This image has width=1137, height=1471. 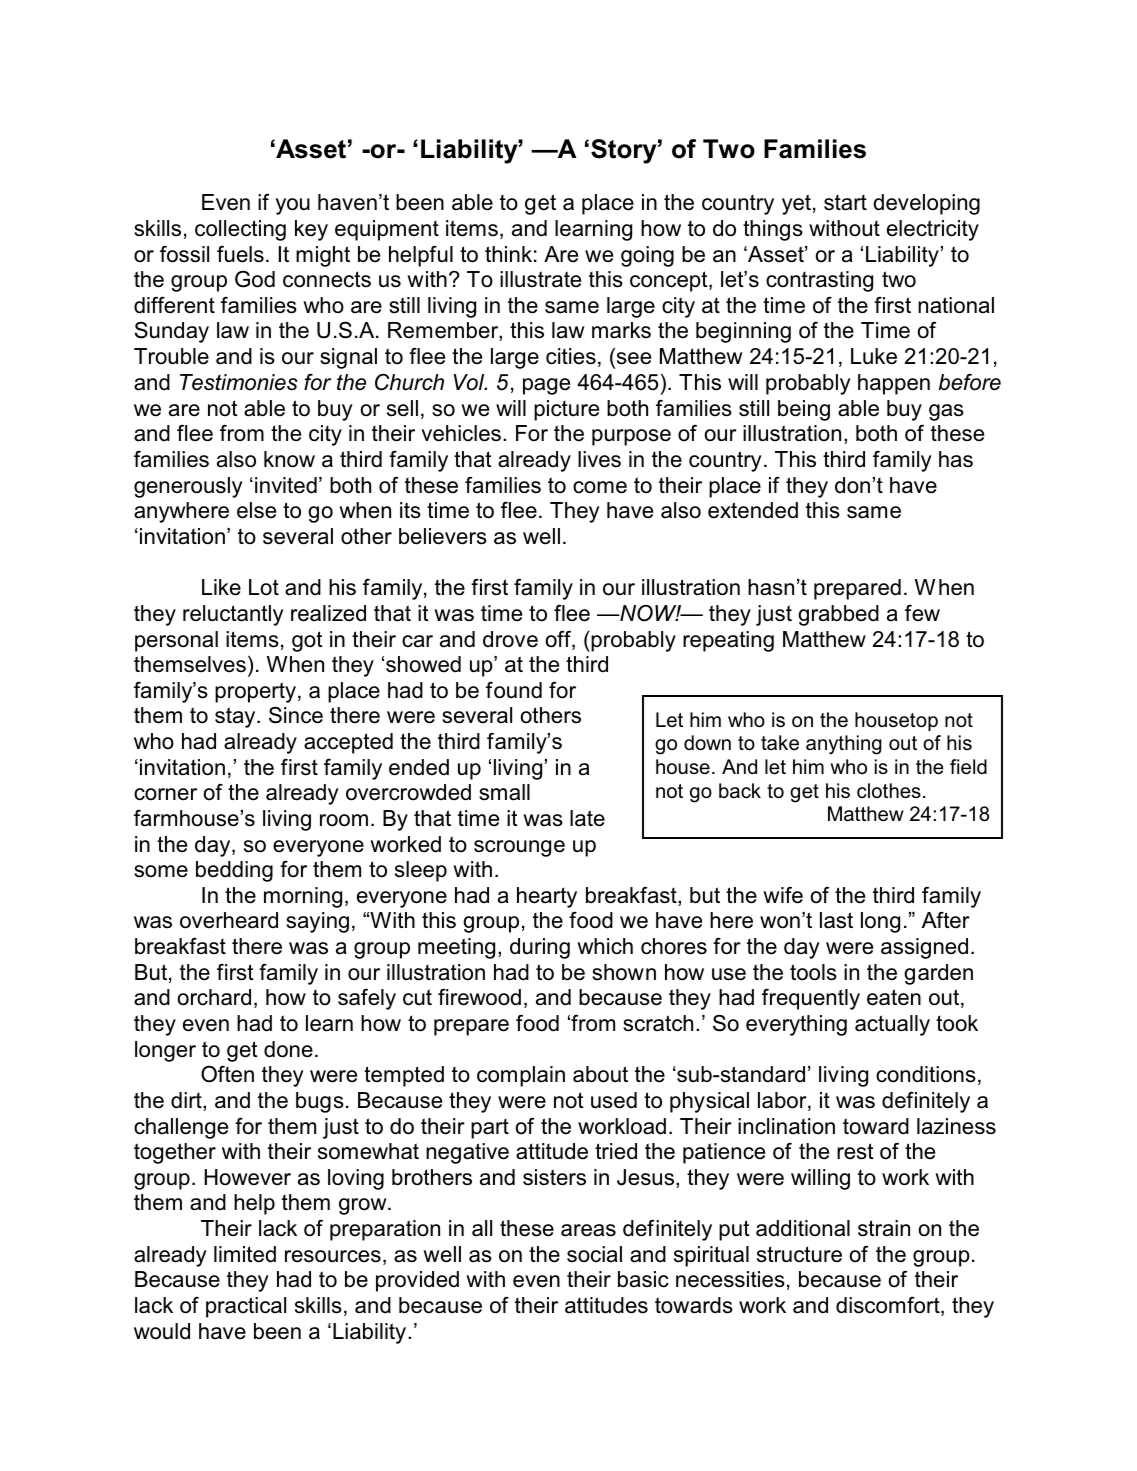 What do you see at coordinates (889, 1306) in the image?
I see `discomfort` at bounding box center [889, 1306].
